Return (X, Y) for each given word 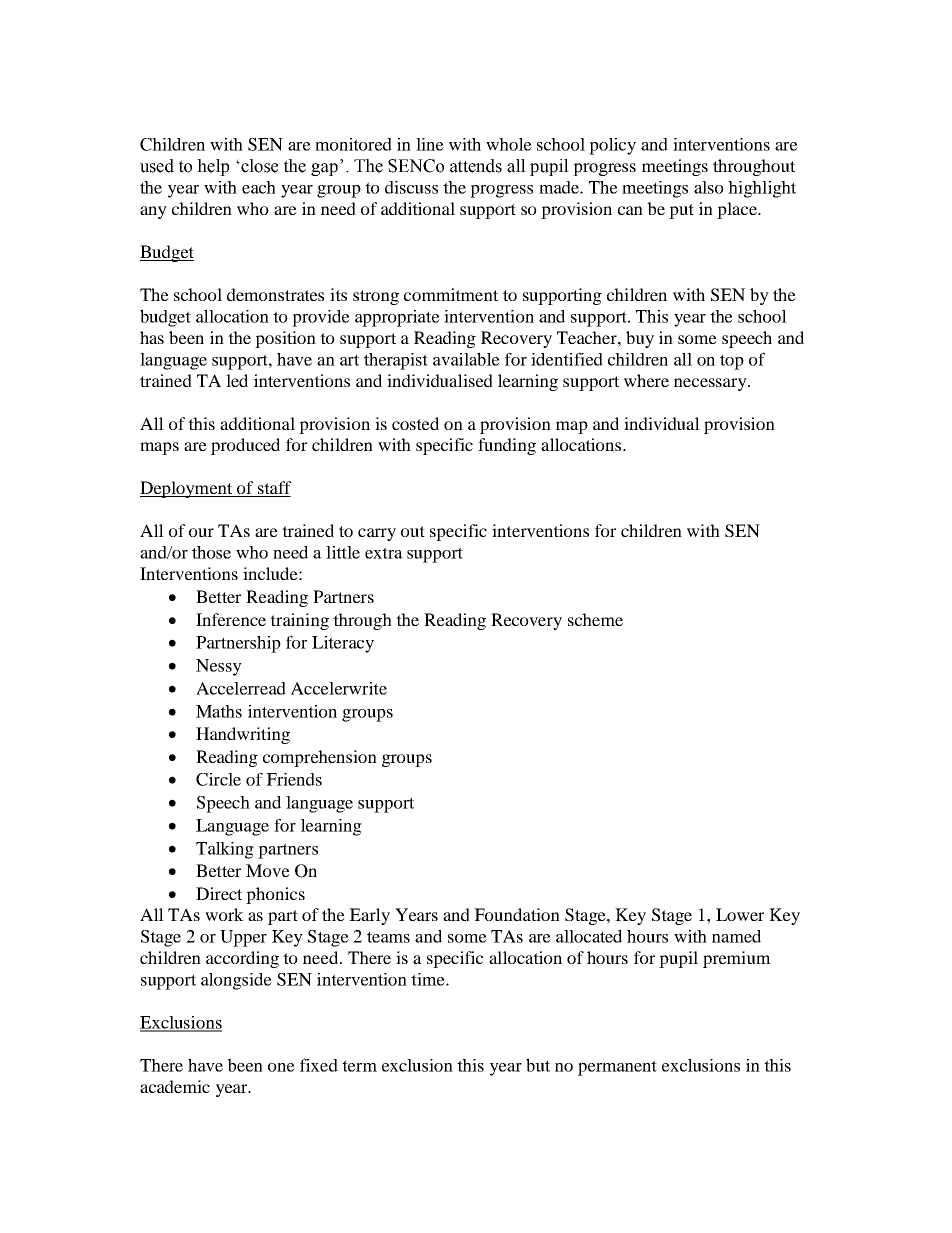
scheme (595, 619)
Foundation (517, 914)
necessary (711, 384)
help (213, 167)
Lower (740, 914)
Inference (231, 619)
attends (476, 166)
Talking (225, 850)
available (466, 359)
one (281, 1067)
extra (384, 553)
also (709, 187)
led (237, 380)
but (538, 1065)
